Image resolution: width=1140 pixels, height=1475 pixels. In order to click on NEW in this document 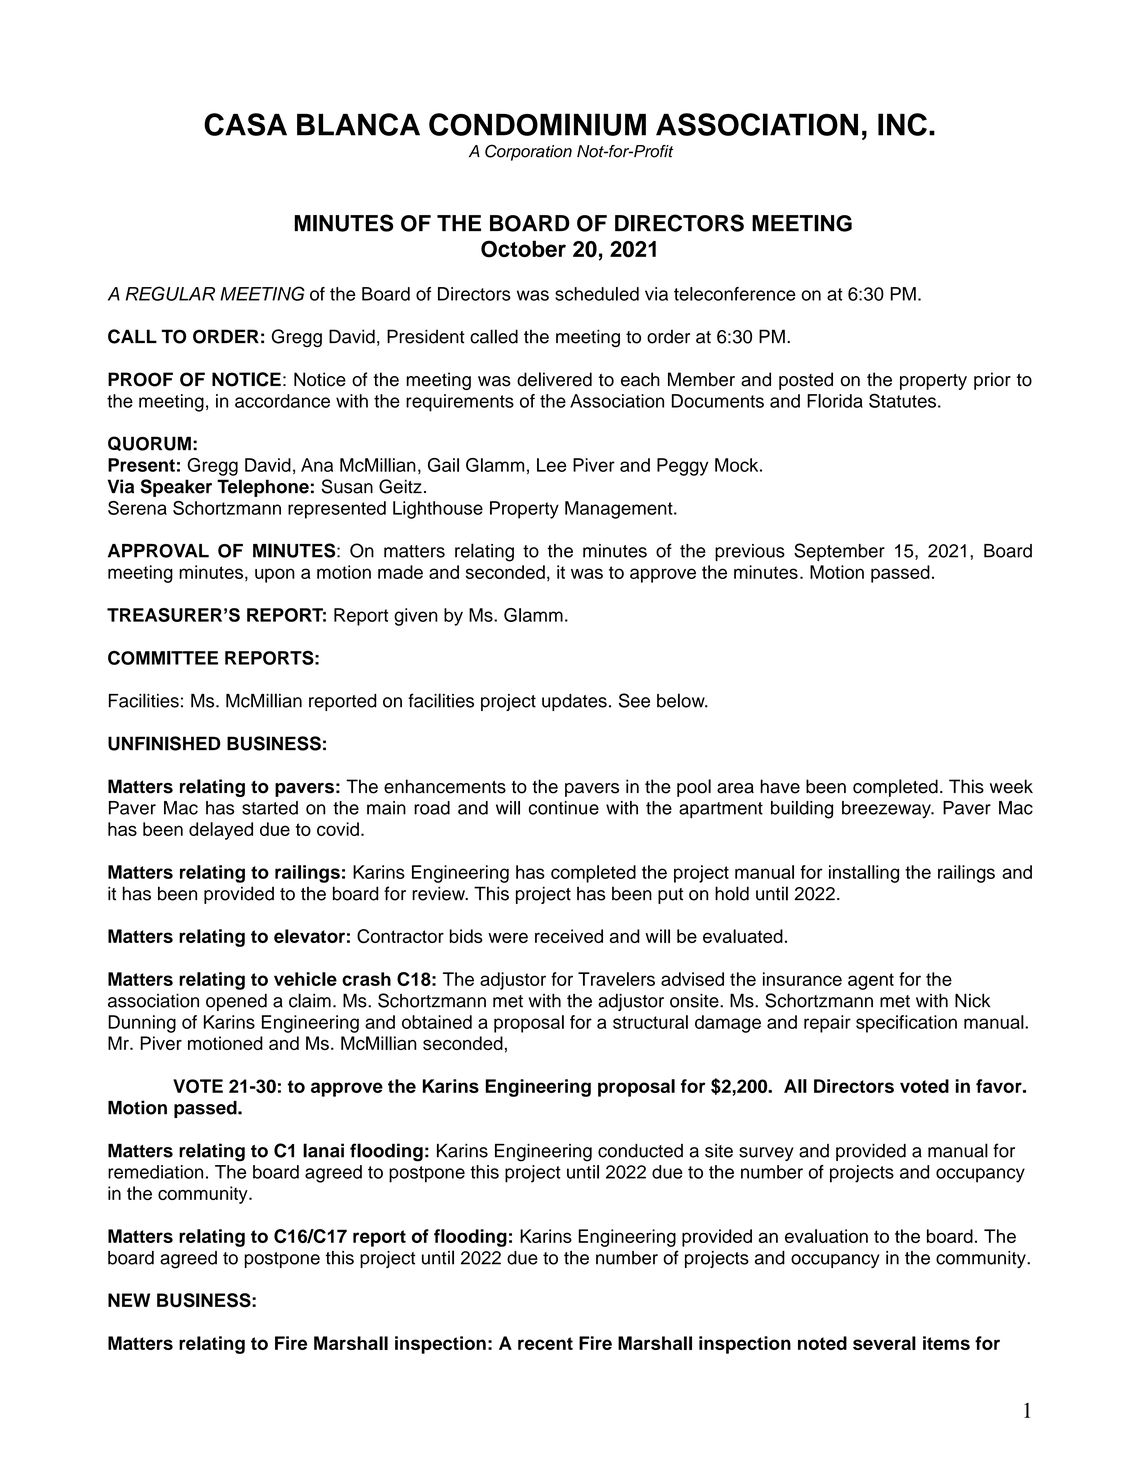, I will do `click(129, 1300)`.
